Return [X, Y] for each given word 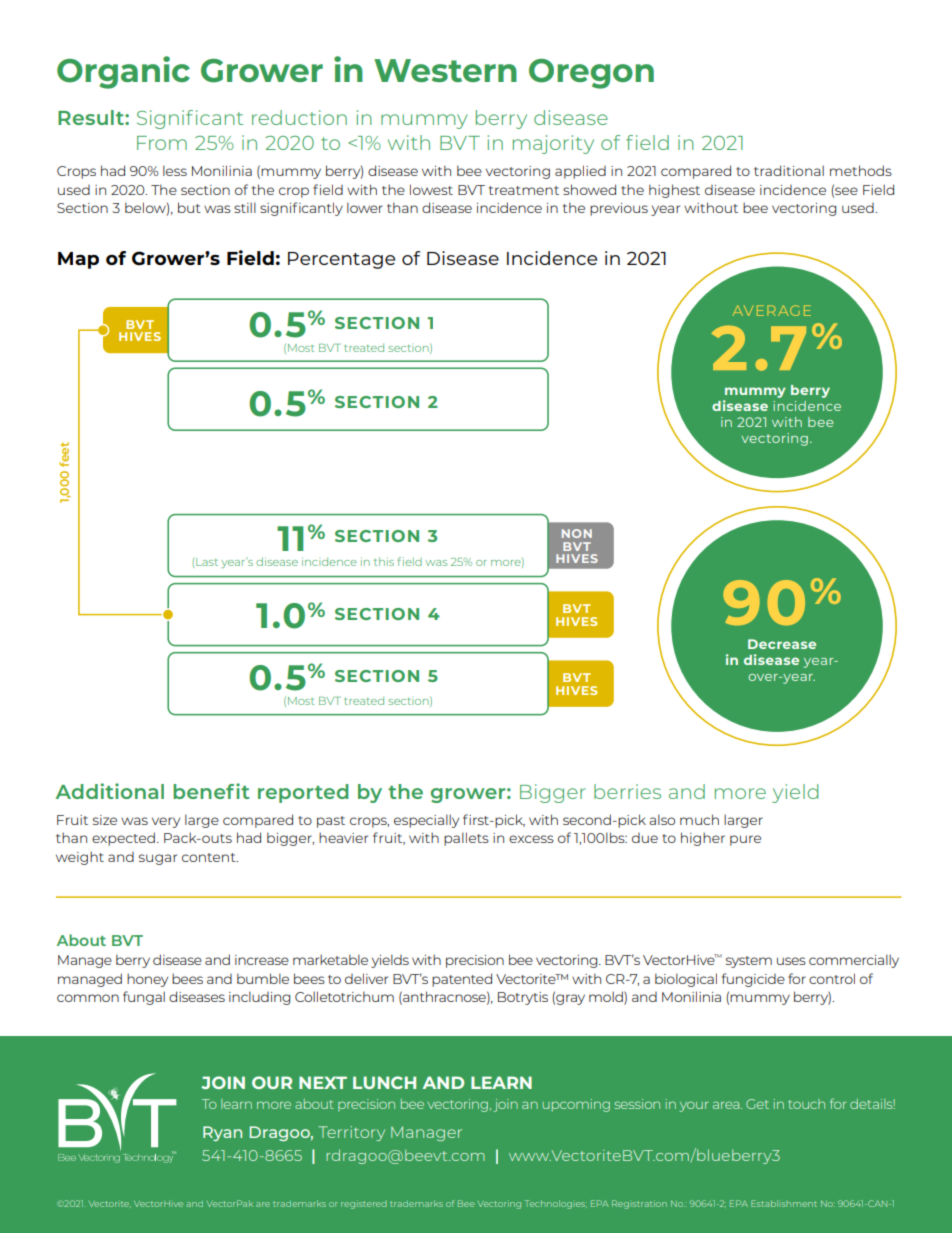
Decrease [782, 644]
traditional [789, 170]
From [162, 143]
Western [445, 70]
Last [207, 562]
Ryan [222, 1133]
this [384, 561]
